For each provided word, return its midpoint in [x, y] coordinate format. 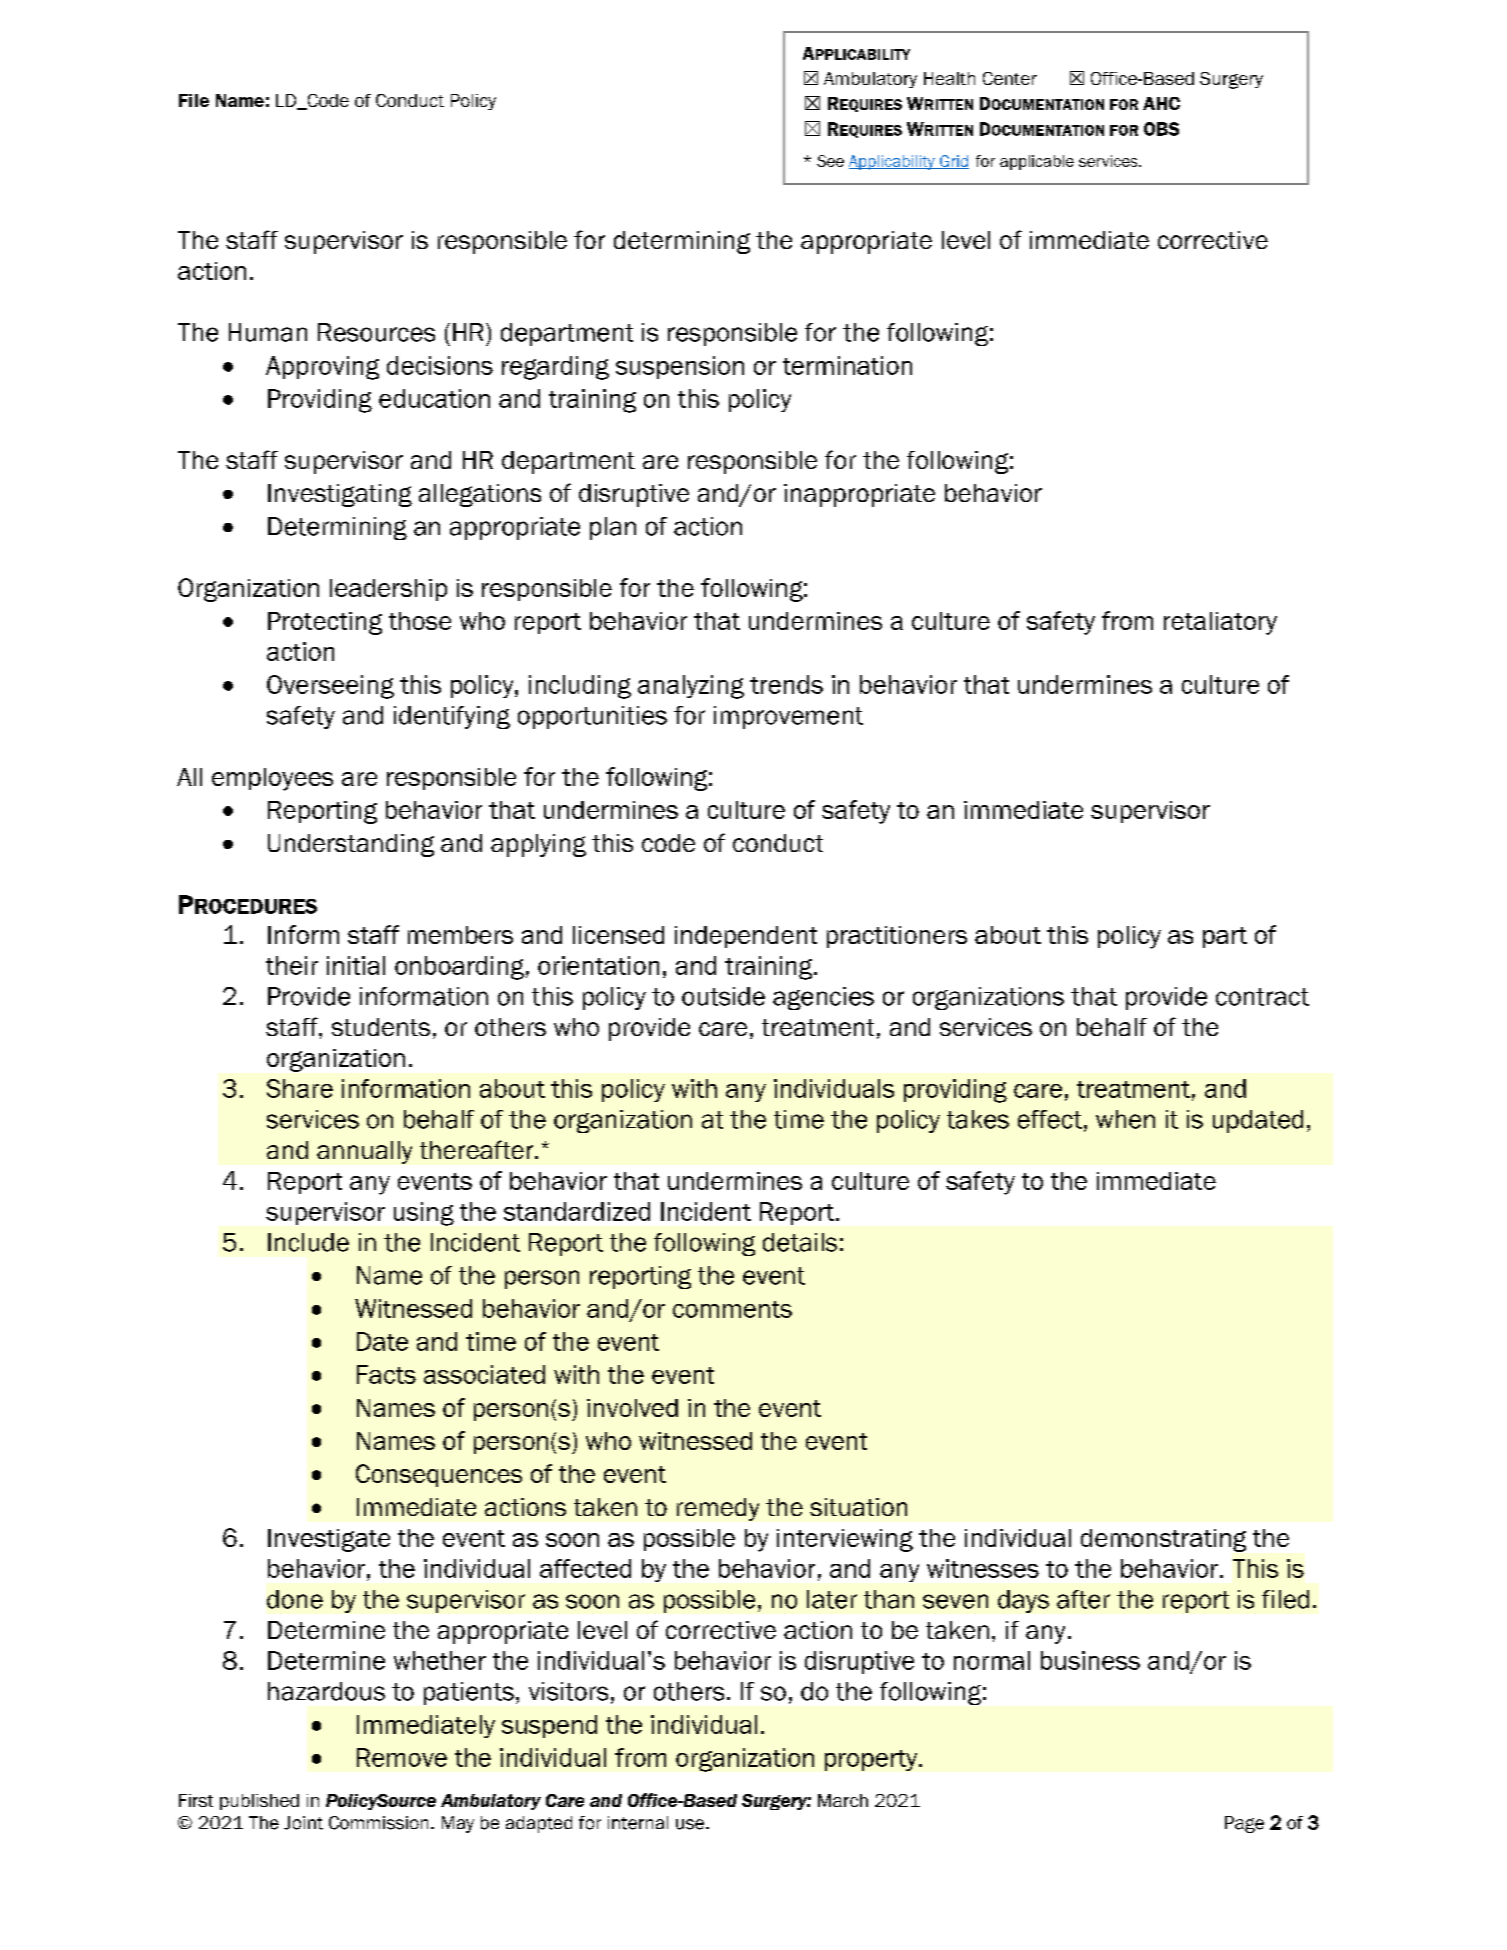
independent [746, 937]
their [292, 965]
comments [732, 1309]
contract [1262, 997]
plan [613, 528]
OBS [1161, 129]
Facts [386, 1374]
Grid [953, 162]
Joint [303, 1823]
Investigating [340, 495]
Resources [376, 332]
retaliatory [1220, 623]
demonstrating [1163, 1540]
